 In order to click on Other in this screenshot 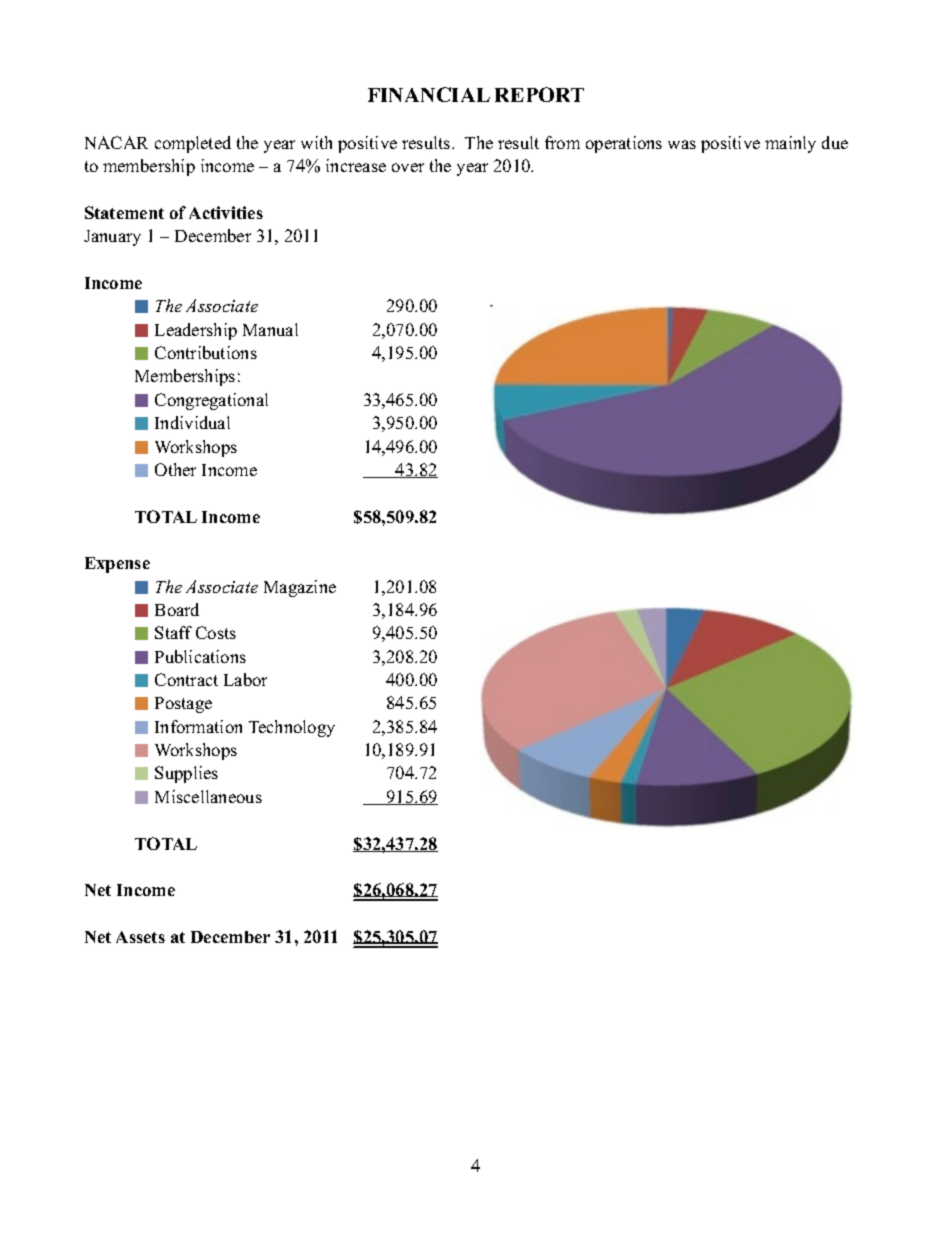, I will do `click(175, 469)`.
